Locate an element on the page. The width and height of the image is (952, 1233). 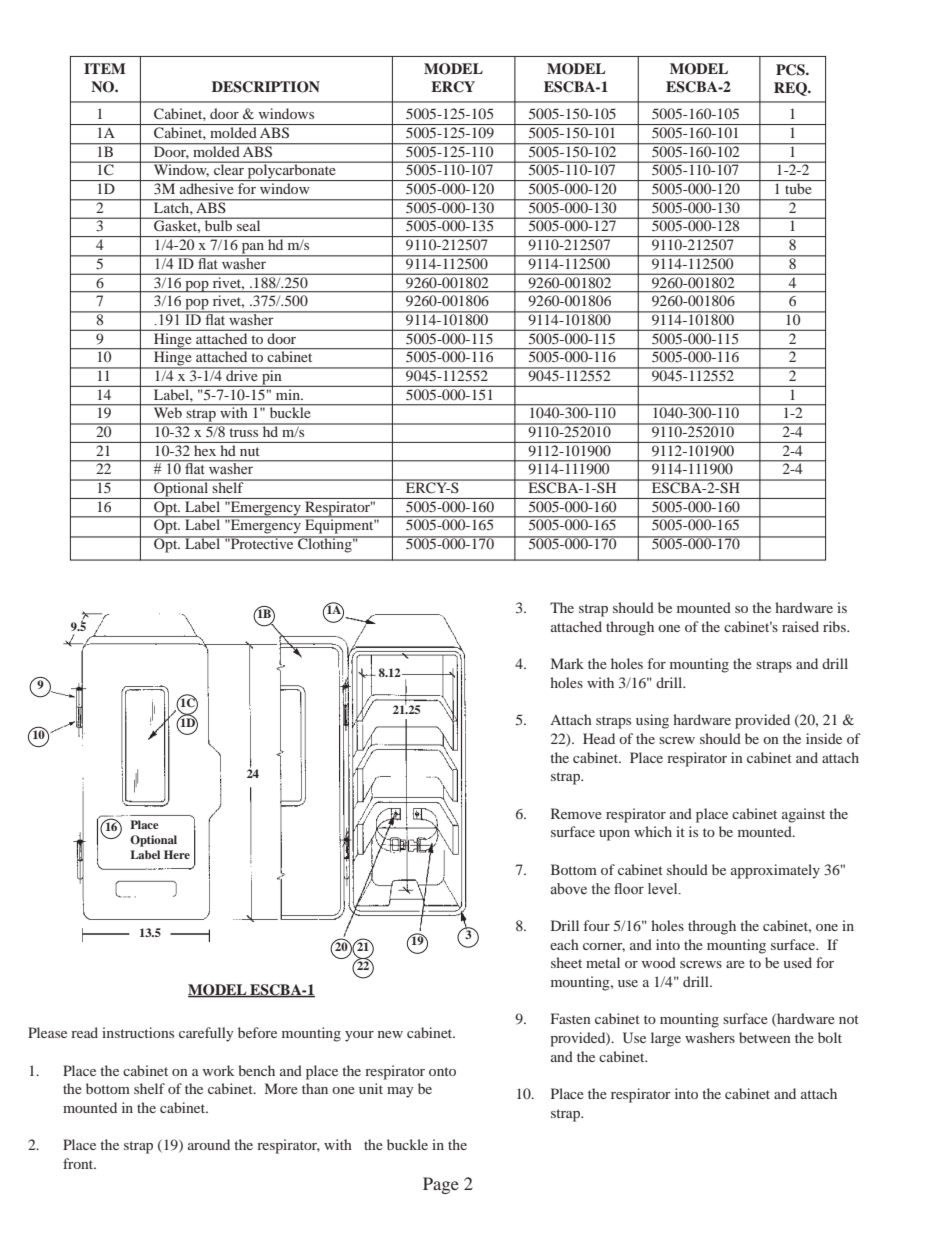
raised is located at coordinates (800, 626).
